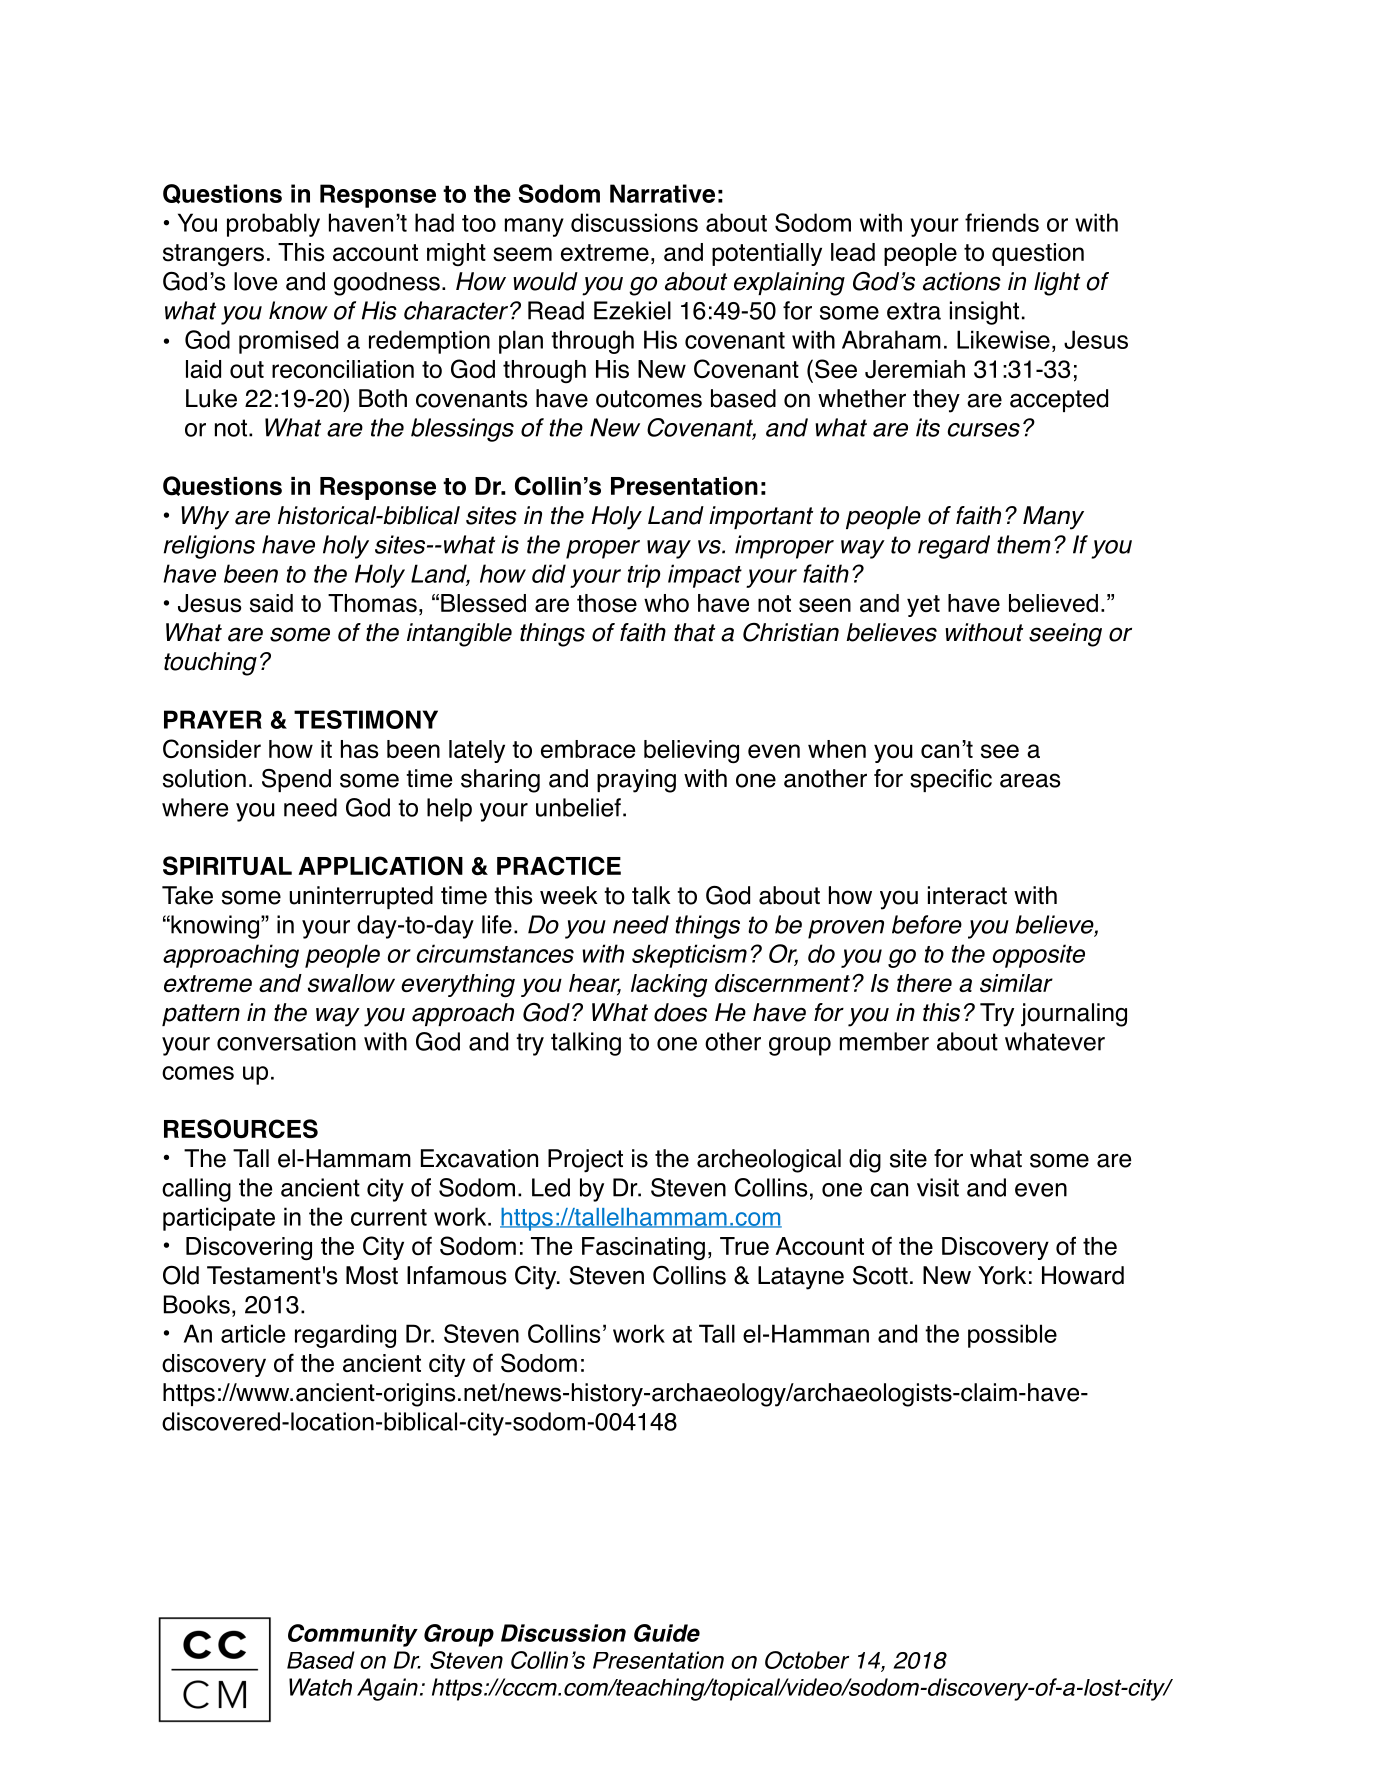  Describe the element at coordinates (351, 983) in the image. I see `swallow` at that location.
